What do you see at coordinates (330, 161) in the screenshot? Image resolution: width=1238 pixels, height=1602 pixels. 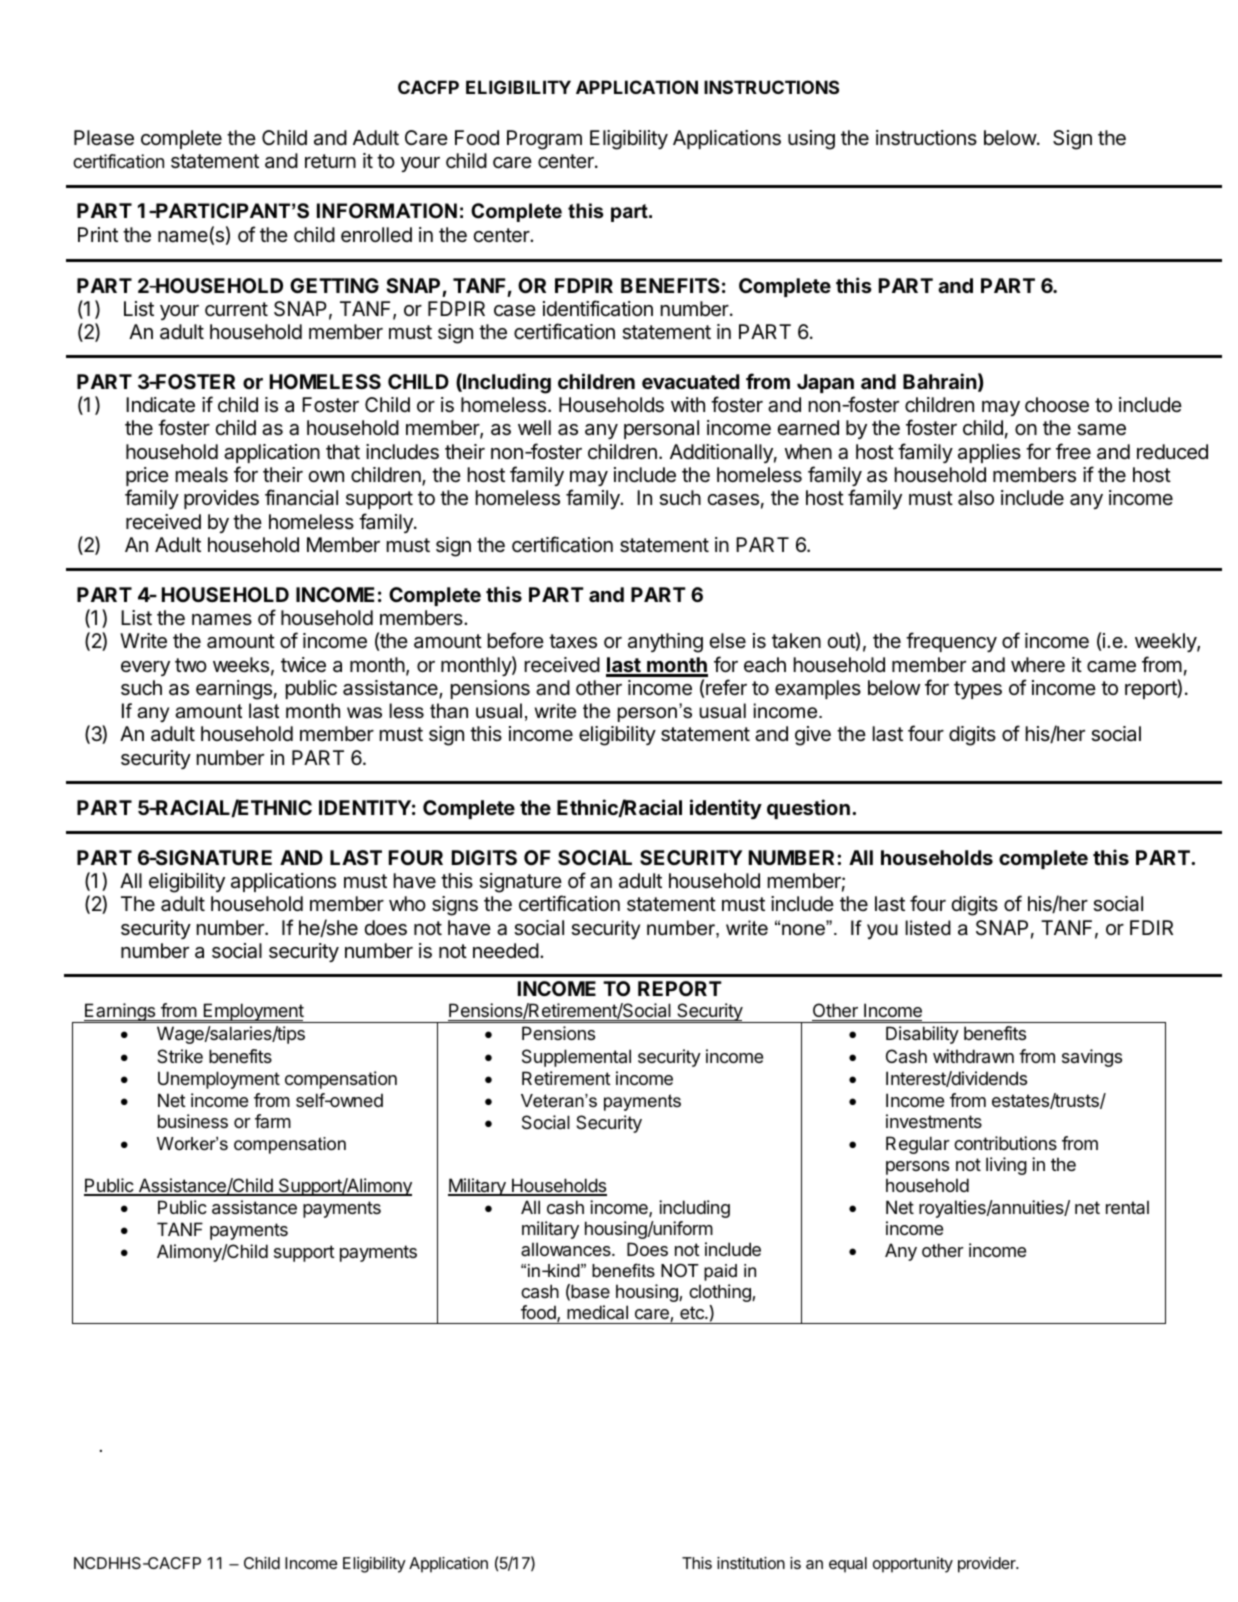 I see `return` at bounding box center [330, 161].
